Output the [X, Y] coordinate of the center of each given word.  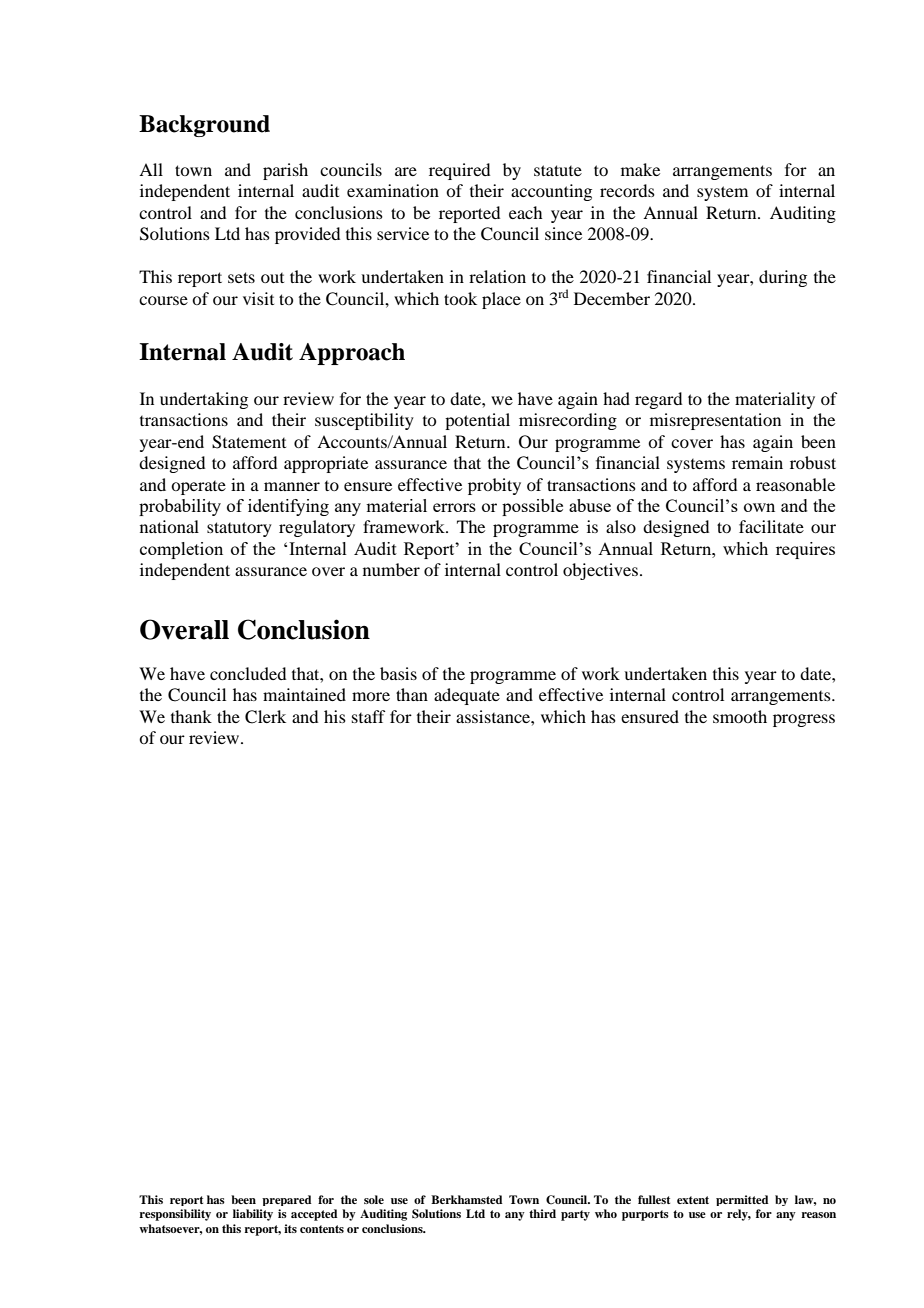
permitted [742, 1200]
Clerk [265, 717]
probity [494, 486]
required [459, 171]
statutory [239, 529]
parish [285, 171]
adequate [467, 696]
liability [253, 1215]
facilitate [771, 526]
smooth [740, 716]
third [542, 1213]
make [640, 169]
